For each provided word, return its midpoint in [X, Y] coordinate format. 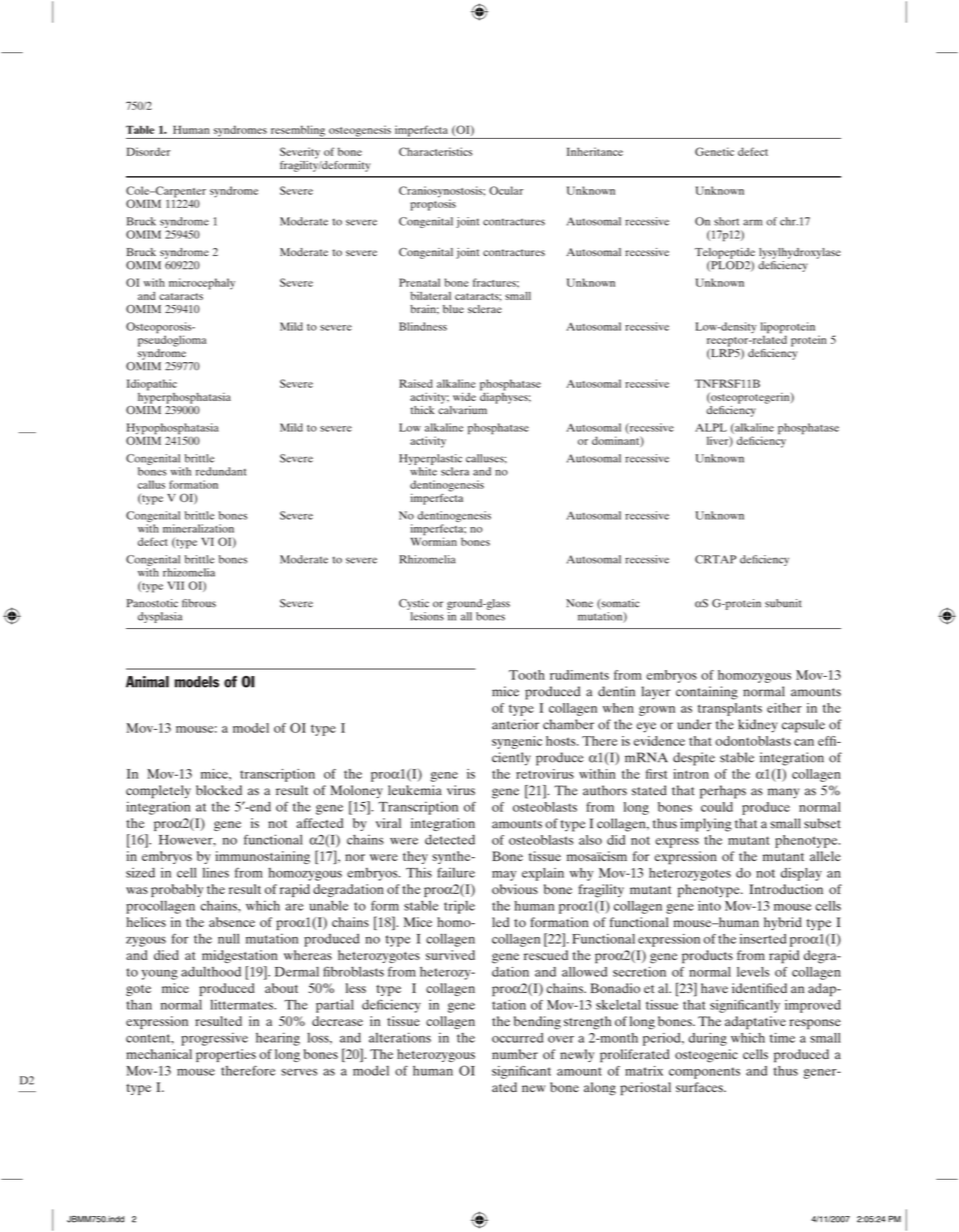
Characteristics [435, 151]
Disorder [149, 151]
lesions [427, 616]
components [704, 1073]
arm [752, 222]
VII [175, 585]
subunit [783, 603]
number [515, 1054]
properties [226, 1055]
